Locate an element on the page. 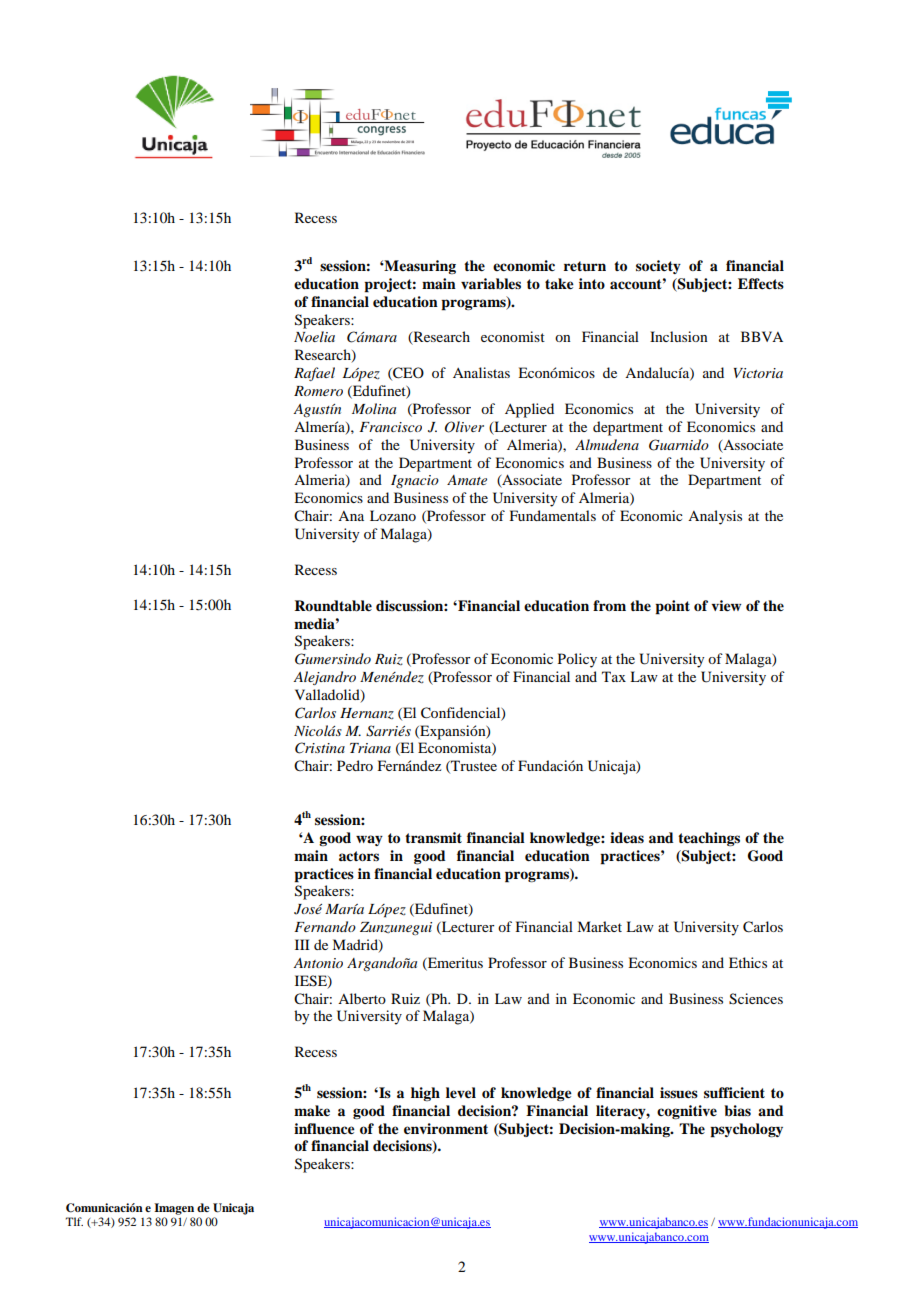 The image size is (924, 1308). Imagen is located at coordinates (174, 1209).
